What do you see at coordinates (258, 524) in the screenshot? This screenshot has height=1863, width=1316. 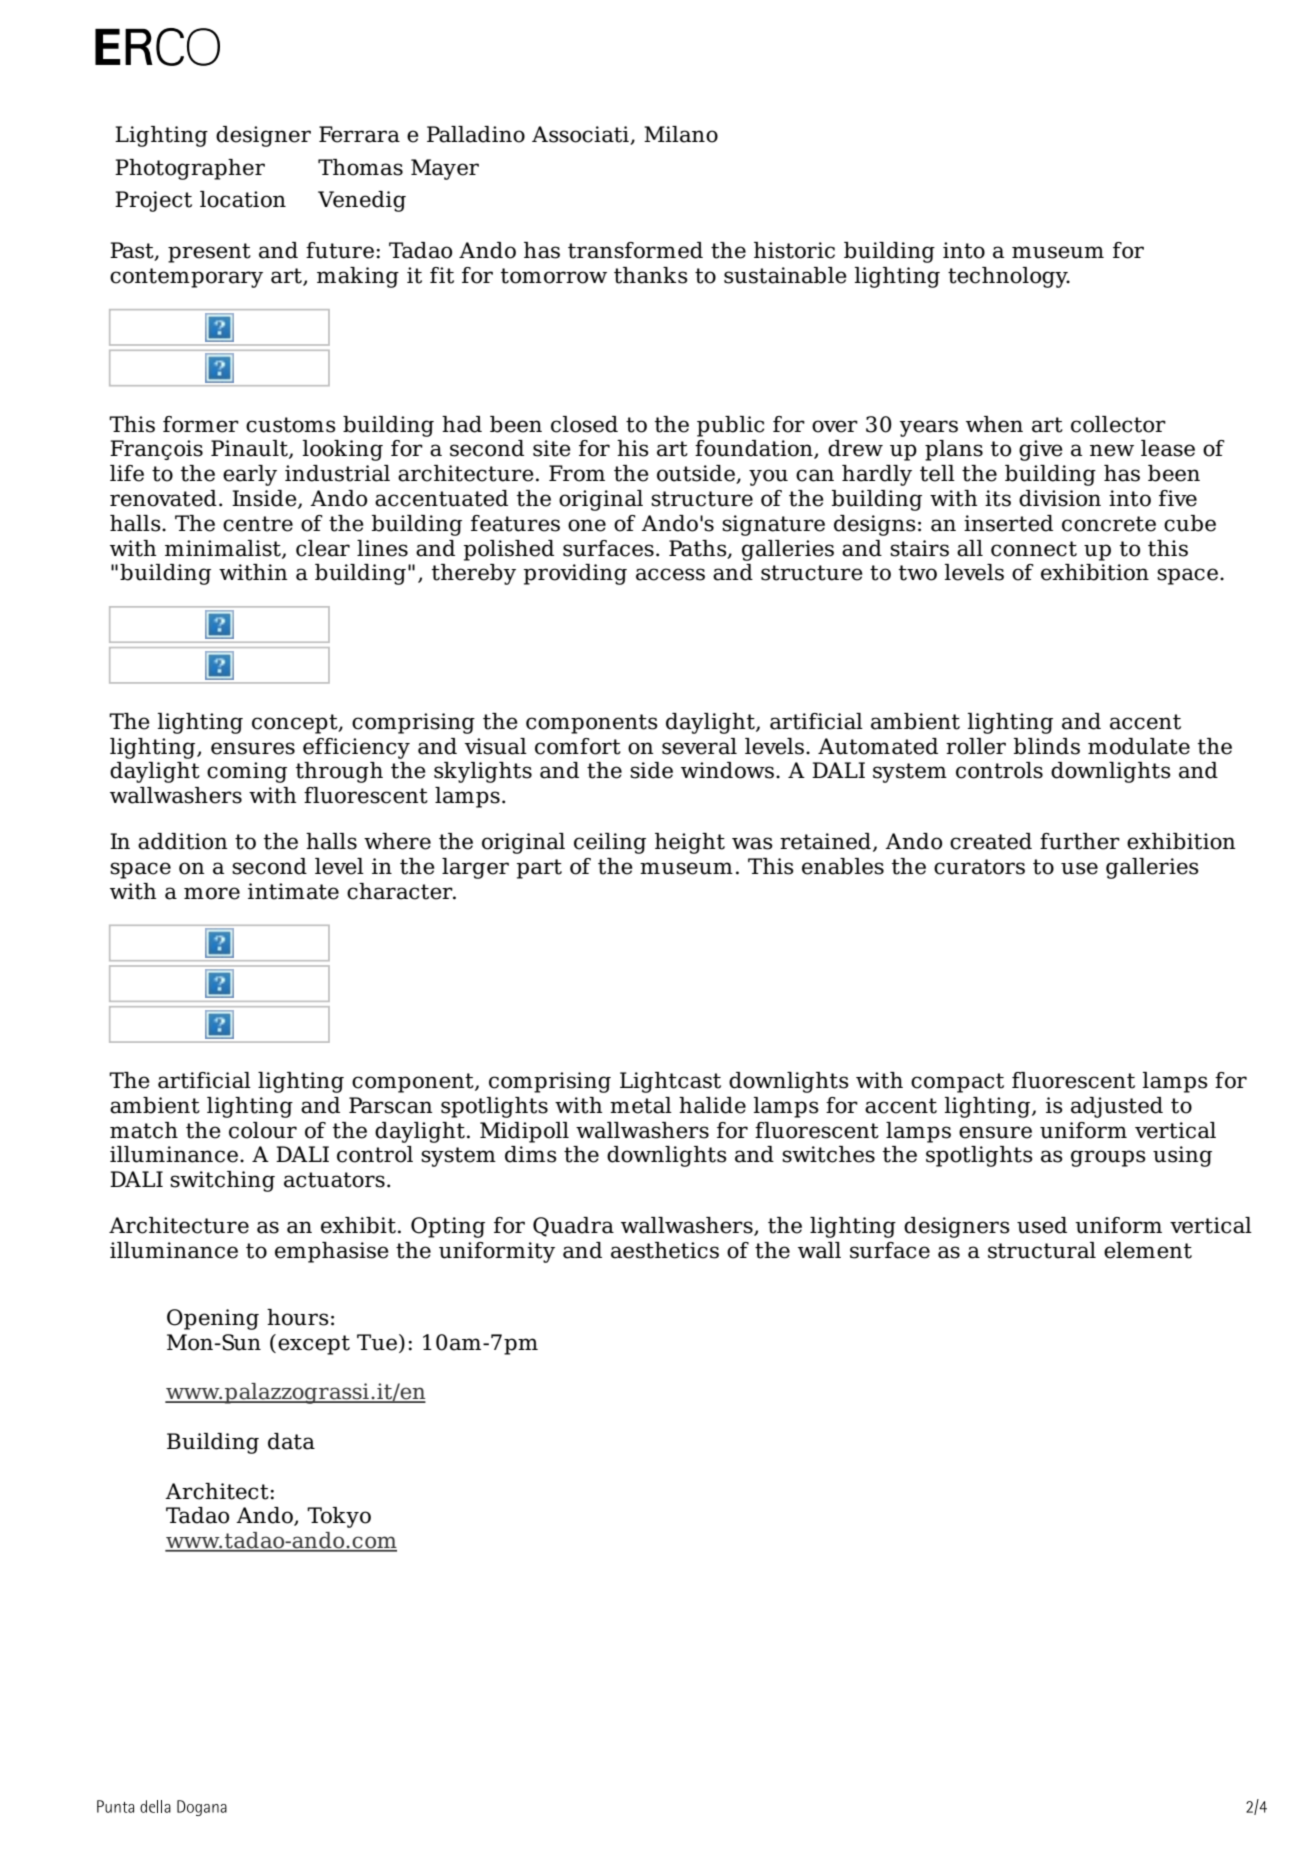 I see `centre` at bounding box center [258, 524].
